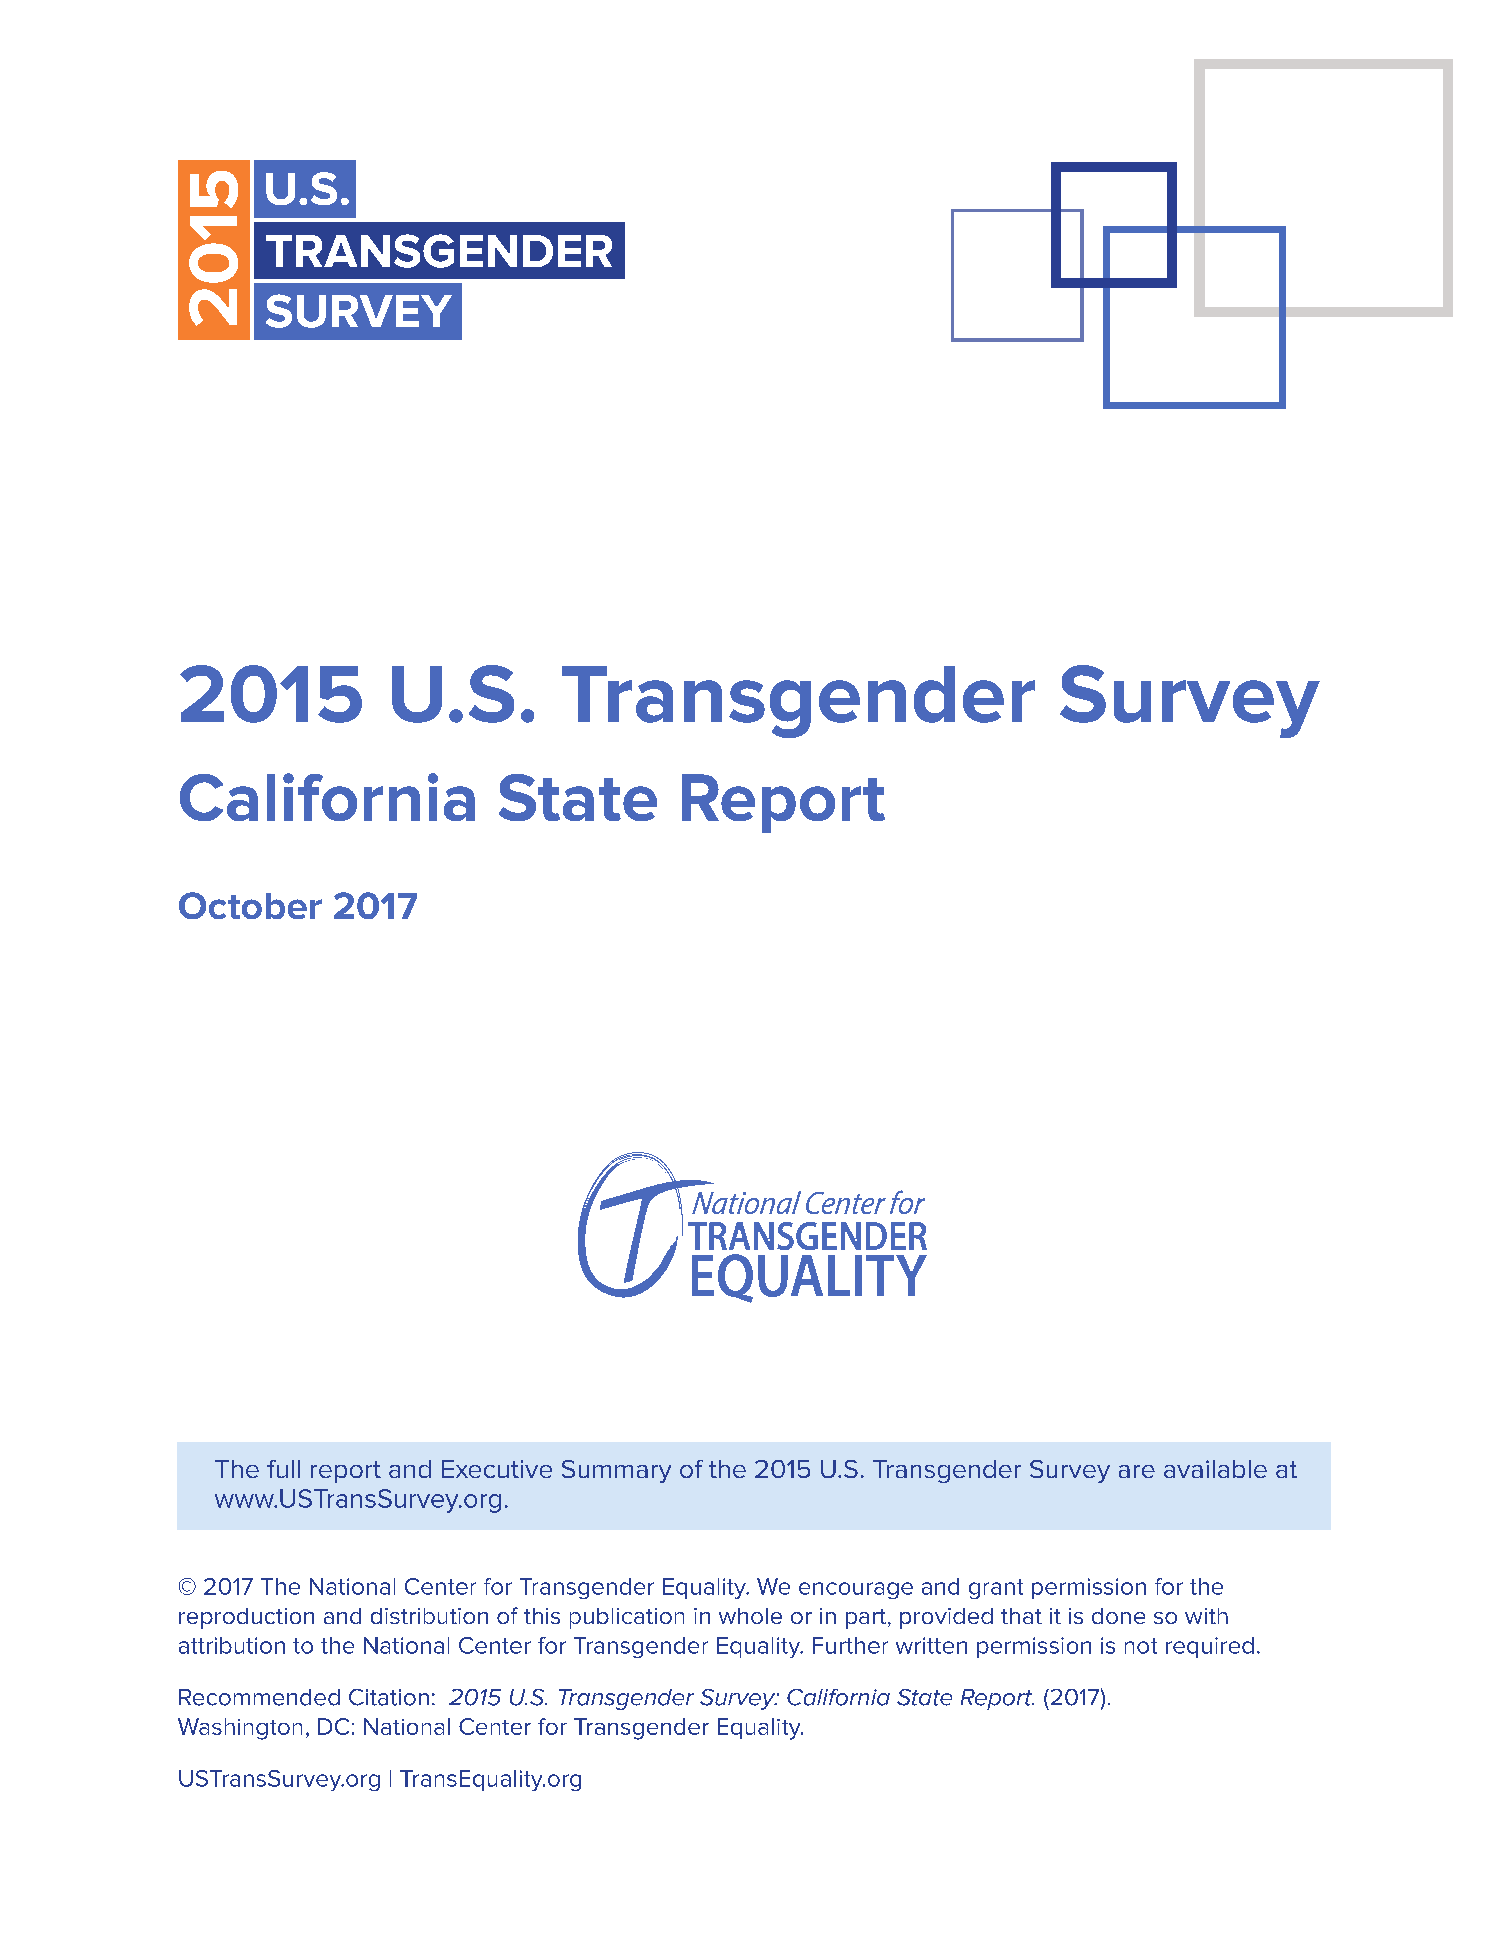 This screenshot has height=1952, width=1508. Describe the element at coordinates (1215, 1469) in the screenshot. I see `available` at that location.
